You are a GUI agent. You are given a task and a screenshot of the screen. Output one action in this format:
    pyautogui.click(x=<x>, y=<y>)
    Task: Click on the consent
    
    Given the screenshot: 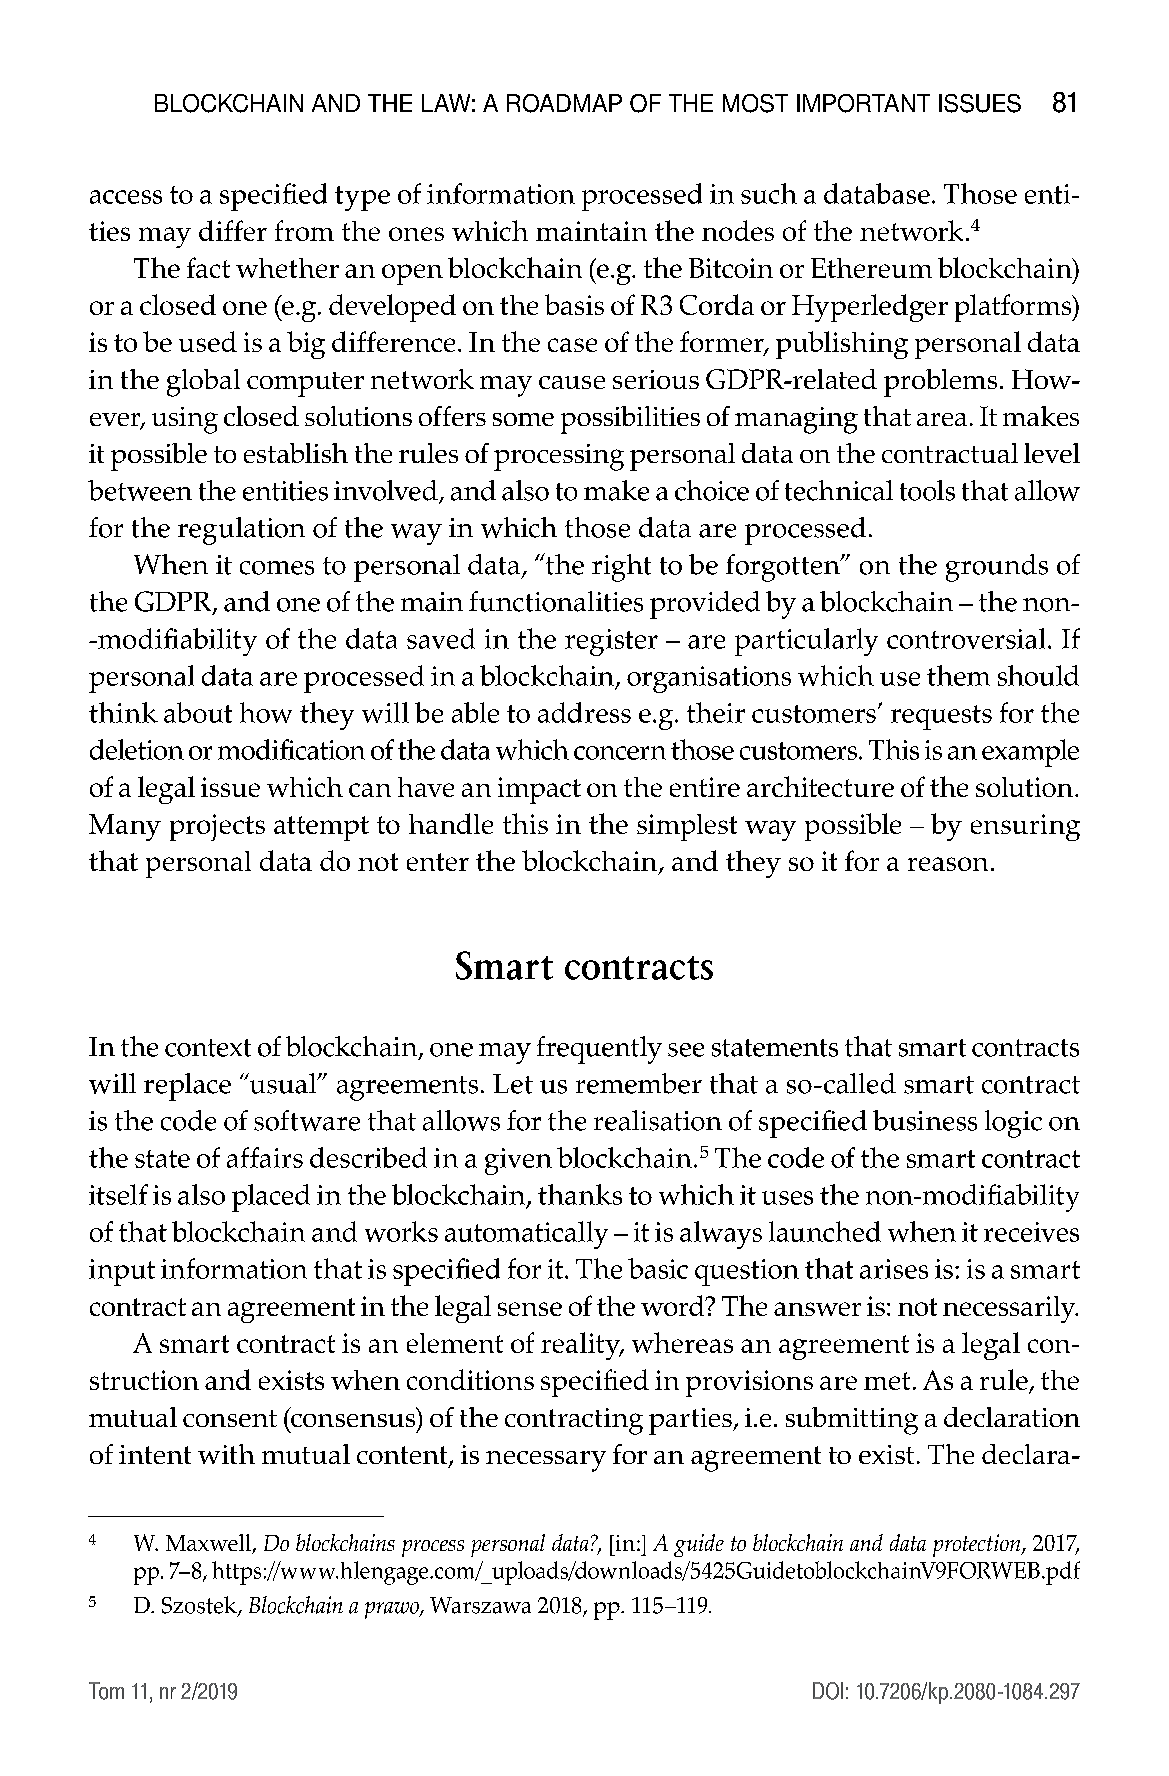 What is the action you would take?
    pyautogui.click(x=230, y=1418)
